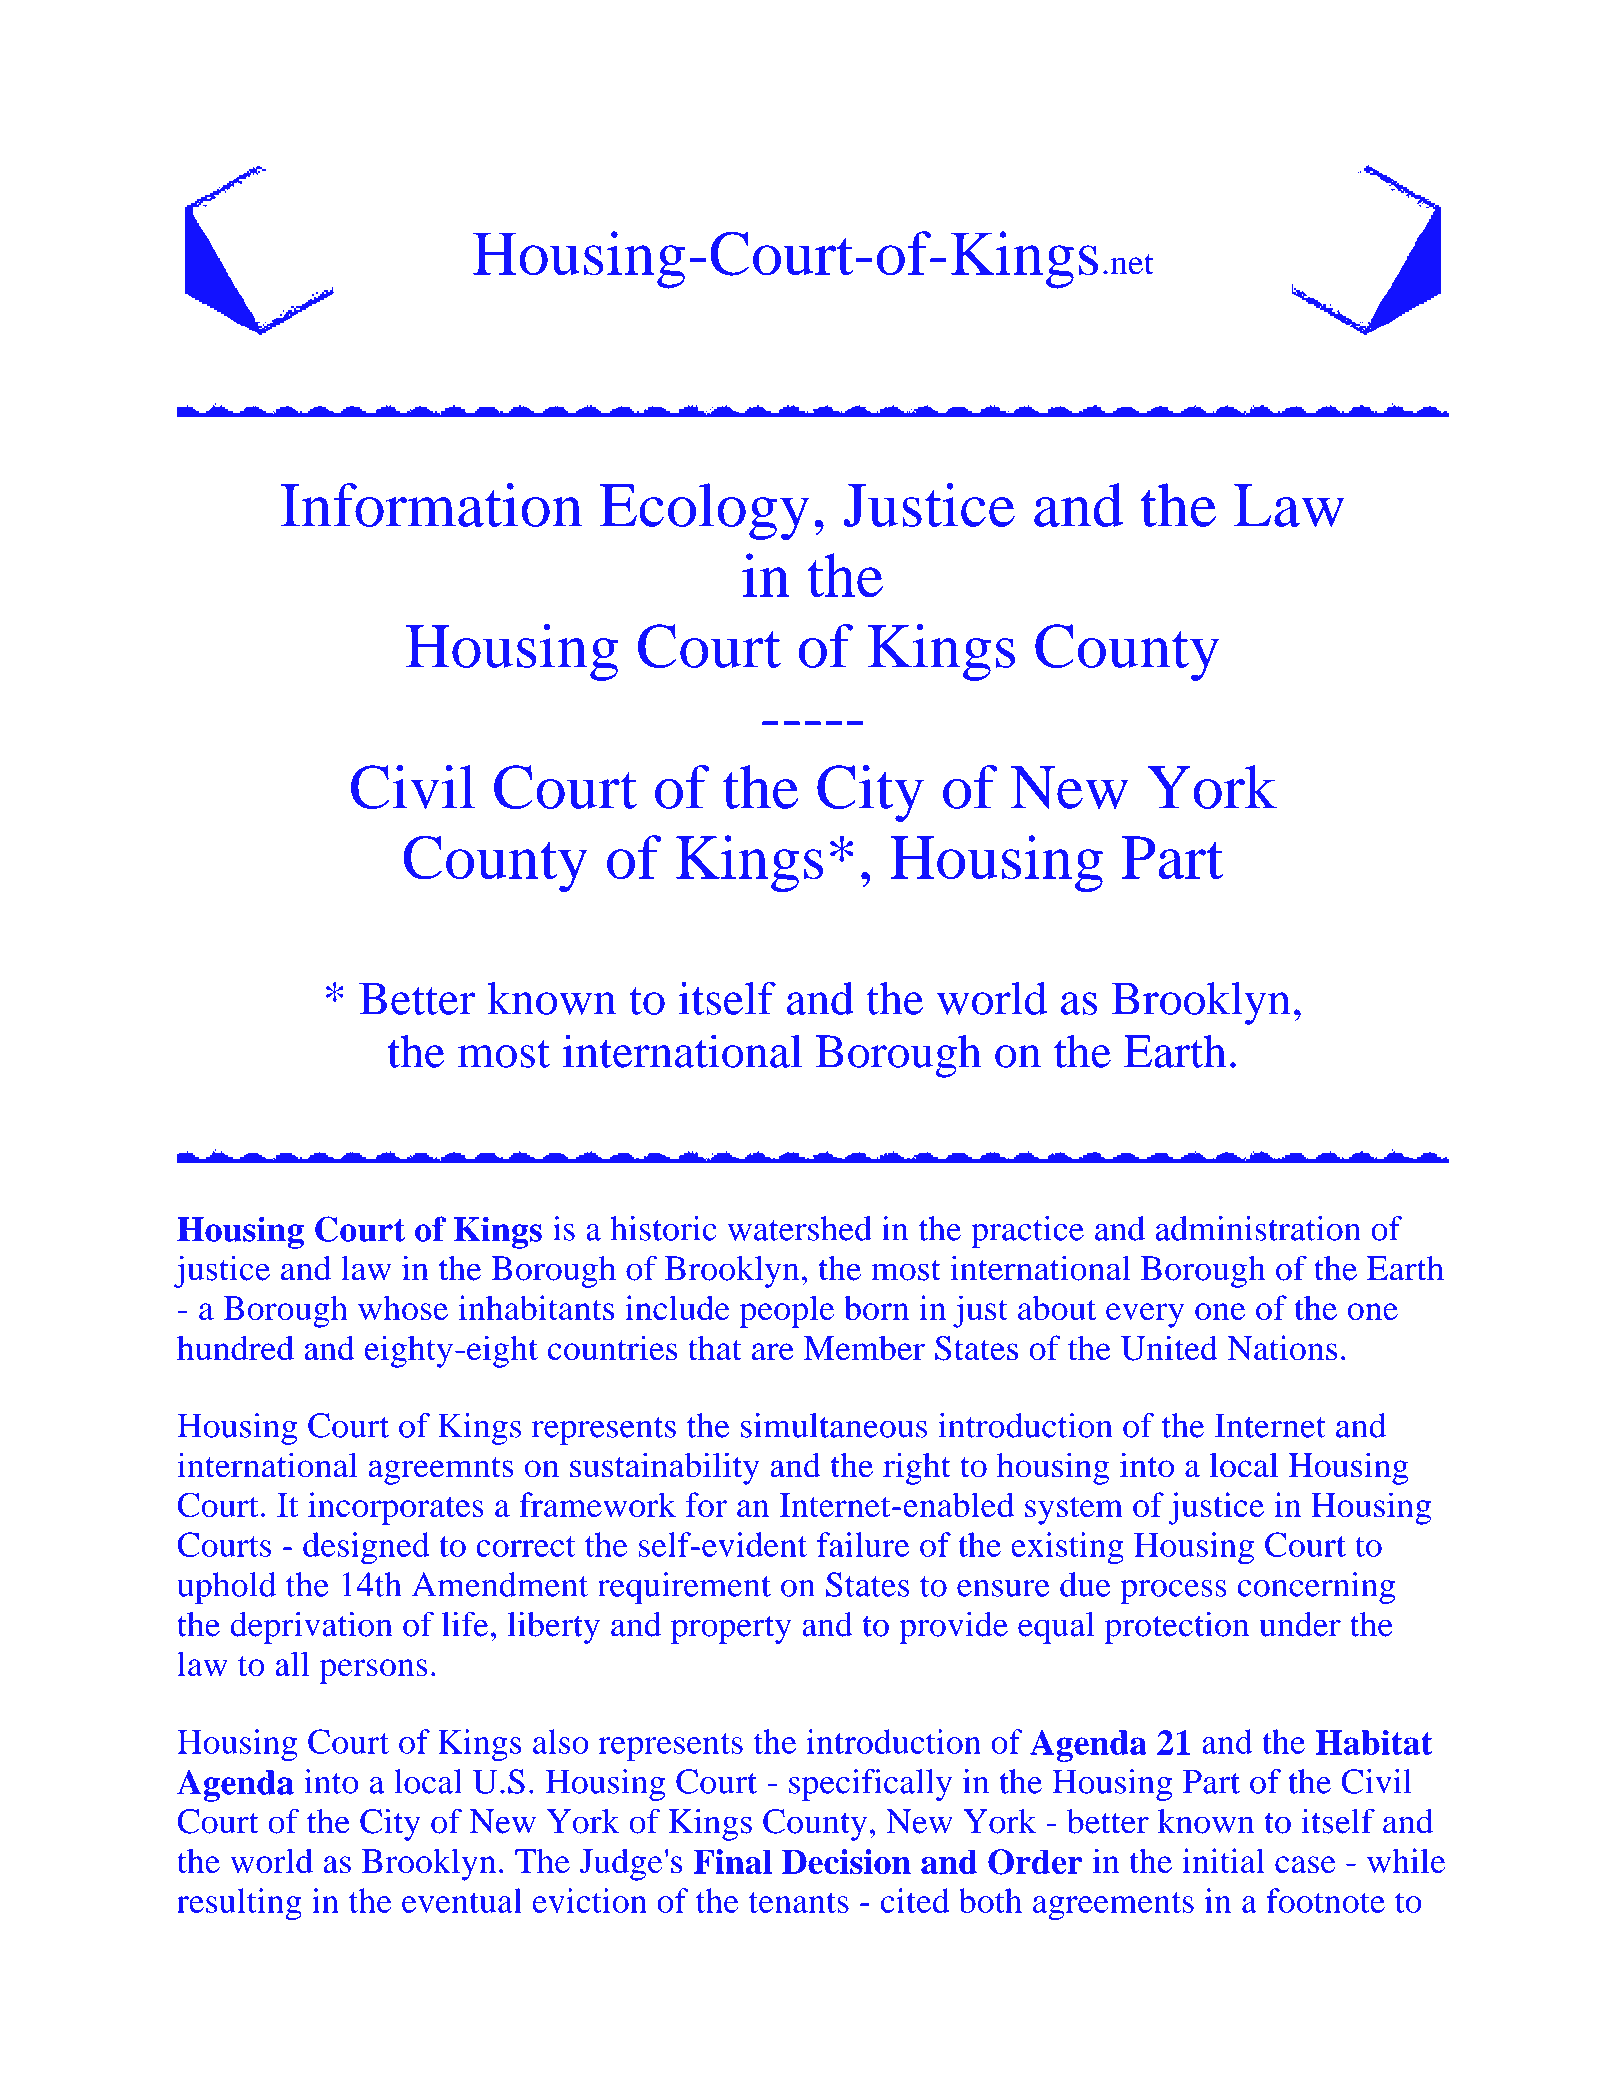 Image resolution: width=1622 pixels, height=2100 pixels. I want to click on eventual, so click(462, 1900).
